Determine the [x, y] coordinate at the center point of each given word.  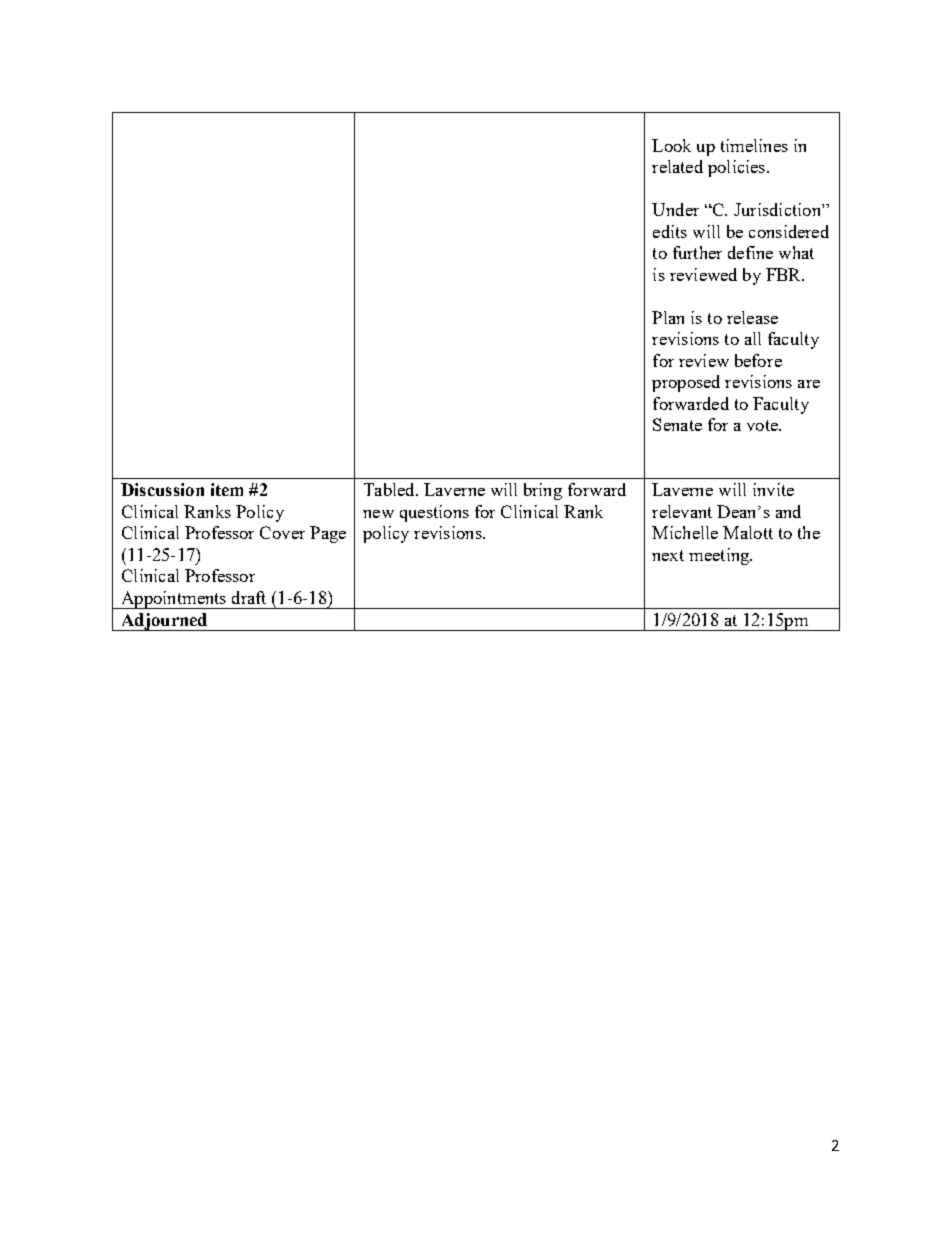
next [668, 555]
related [677, 166]
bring [543, 491]
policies [738, 168]
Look [671, 145]
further [697, 252]
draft [249, 597]
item [227, 489]
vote [763, 425]
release [752, 317]
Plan [668, 317]
